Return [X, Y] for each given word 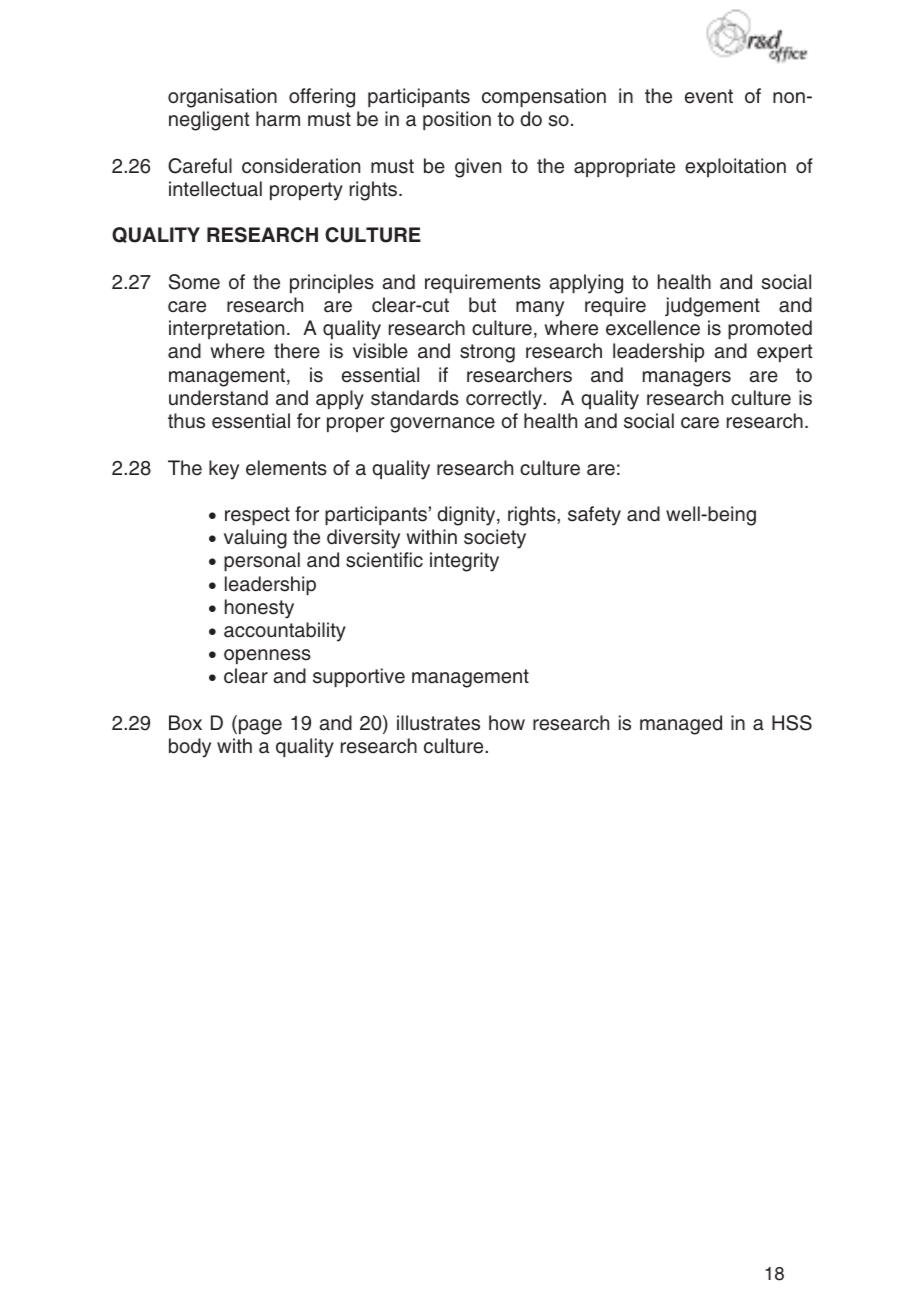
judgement [712, 307]
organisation [222, 98]
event [709, 96]
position [457, 120]
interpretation [226, 329]
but [482, 305]
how [507, 722]
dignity [467, 516]
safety [594, 516]
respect [257, 516]
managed [681, 725]
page [259, 727]
